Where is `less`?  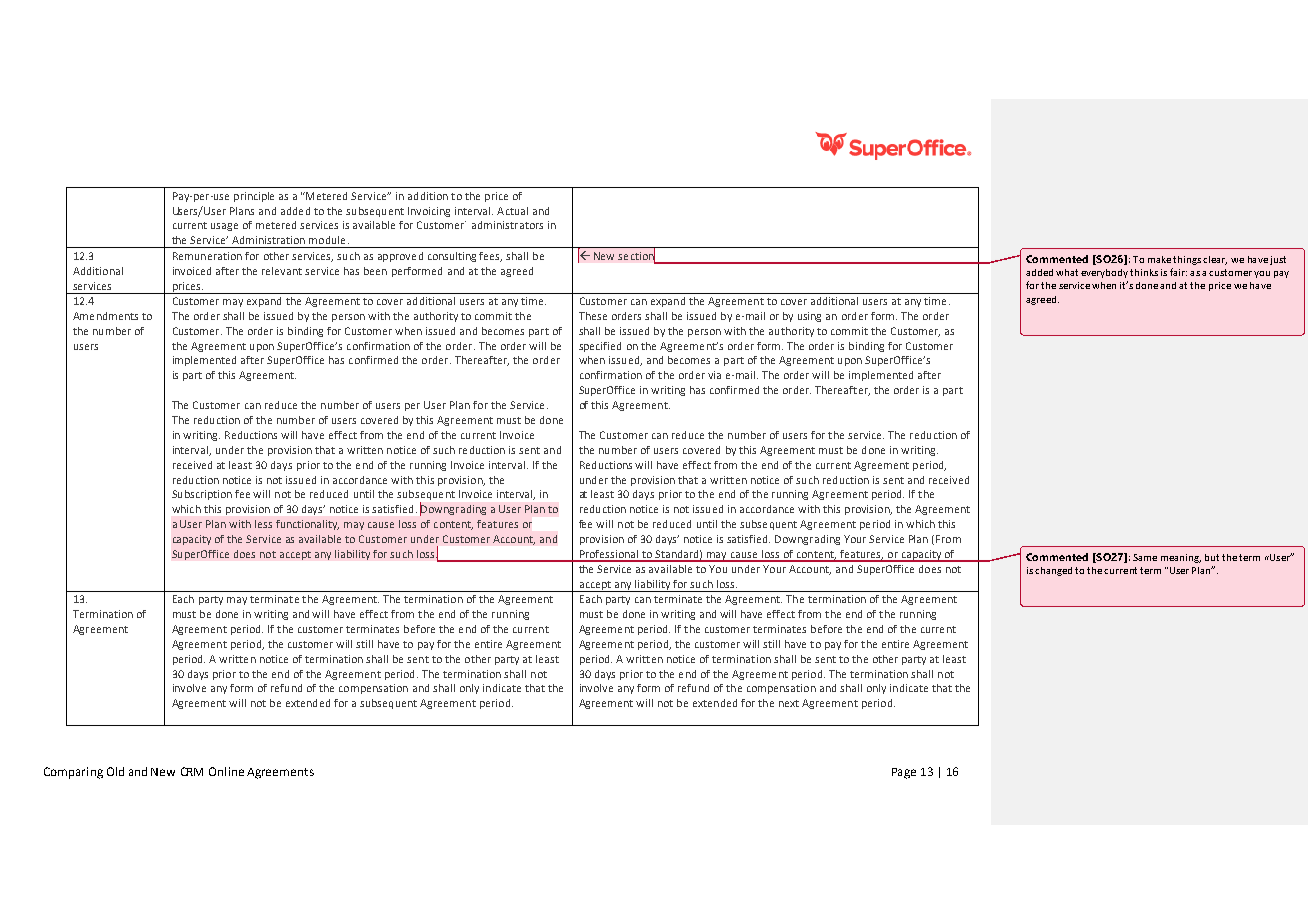
less is located at coordinates (263, 524).
